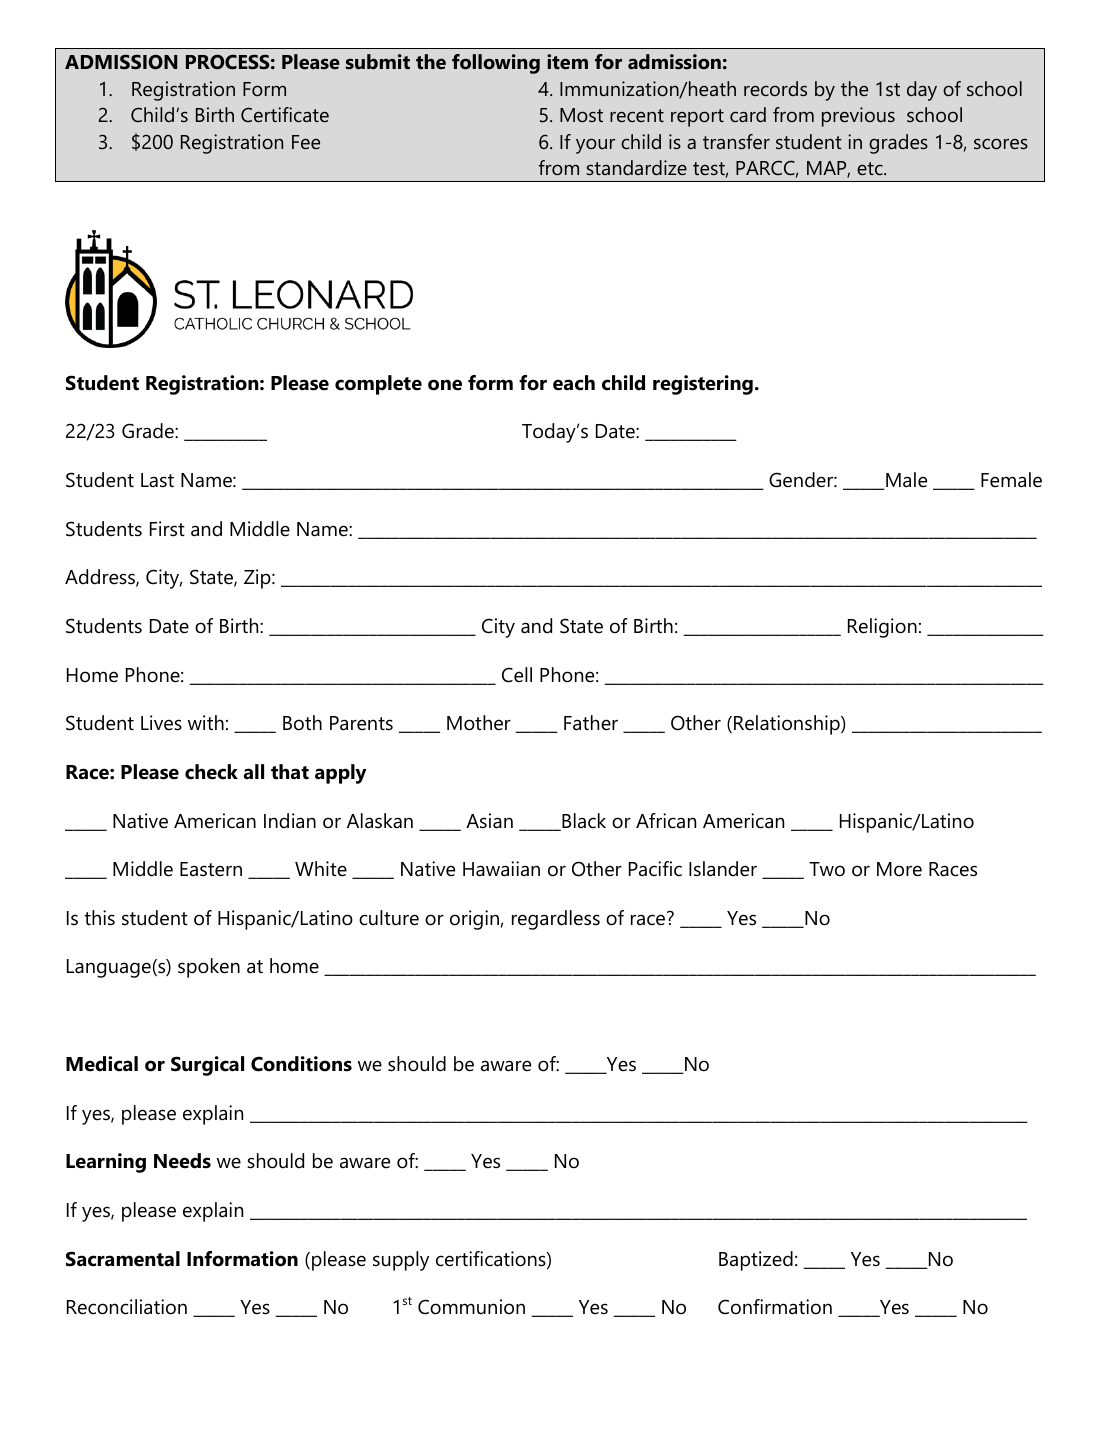  Describe the element at coordinates (471, 1307) in the screenshot. I see `Communion` at that location.
